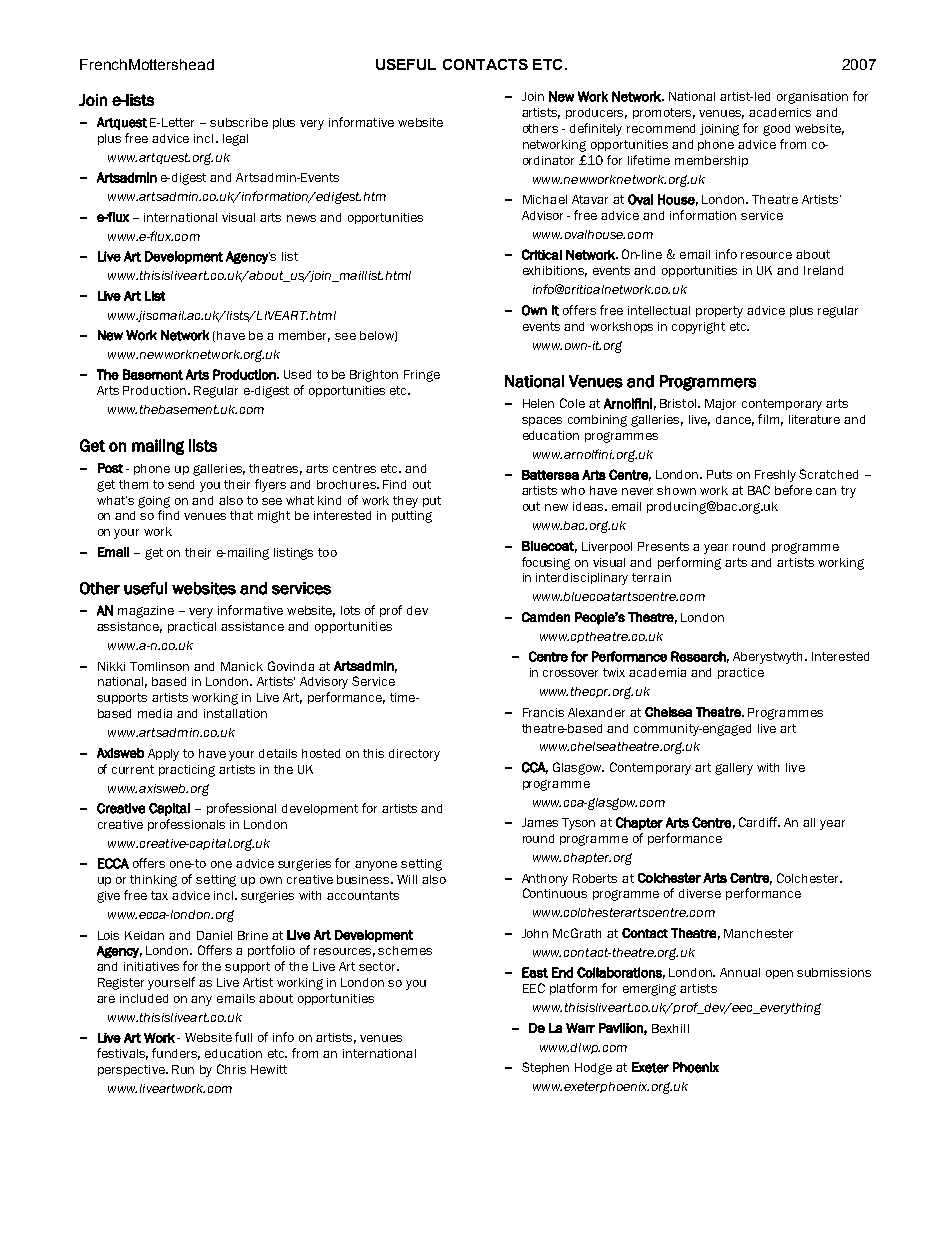 The height and width of the page is (1233, 952). I want to click on James, so click(540, 822).
